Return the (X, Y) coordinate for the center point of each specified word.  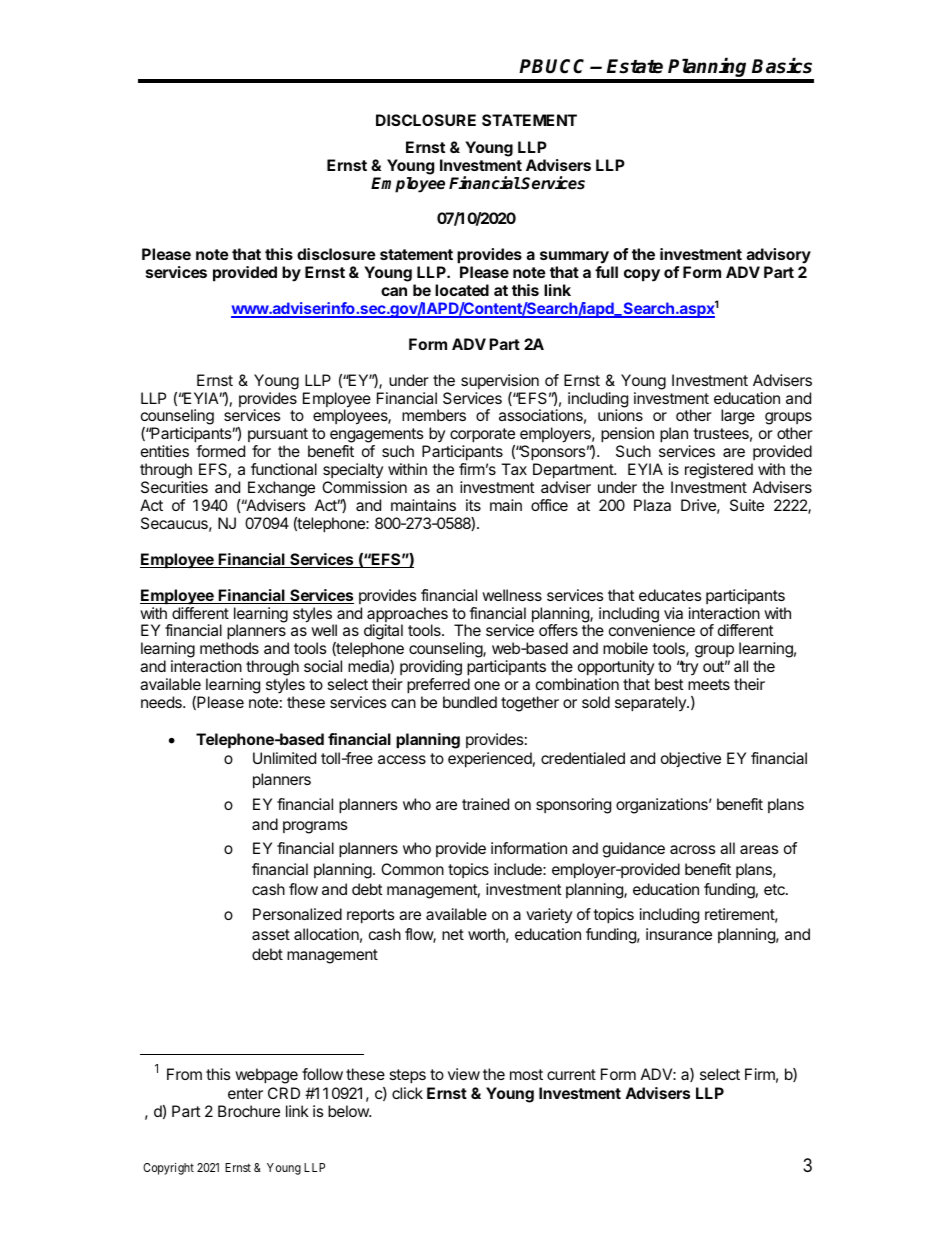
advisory (779, 257)
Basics (782, 66)
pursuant (278, 435)
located (462, 290)
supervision (500, 381)
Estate (635, 66)
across (693, 849)
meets (709, 684)
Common (412, 869)
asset (271, 934)
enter (245, 1093)
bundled (470, 702)
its (473, 505)
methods (229, 648)
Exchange (281, 489)
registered (719, 471)
